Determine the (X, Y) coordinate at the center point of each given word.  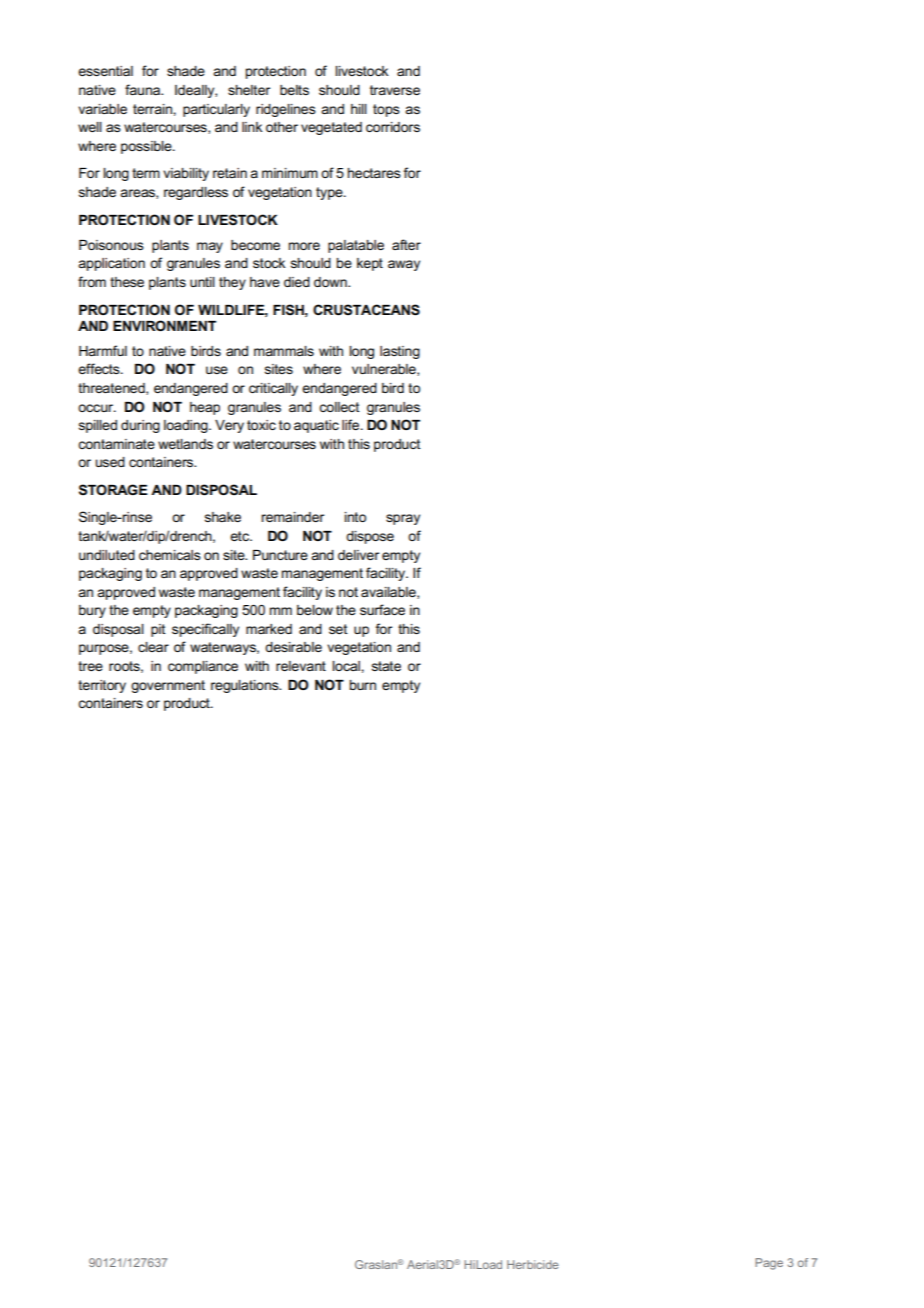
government (168, 686)
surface (382, 609)
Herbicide (533, 1264)
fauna (144, 89)
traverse (395, 90)
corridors (393, 127)
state (386, 666)
